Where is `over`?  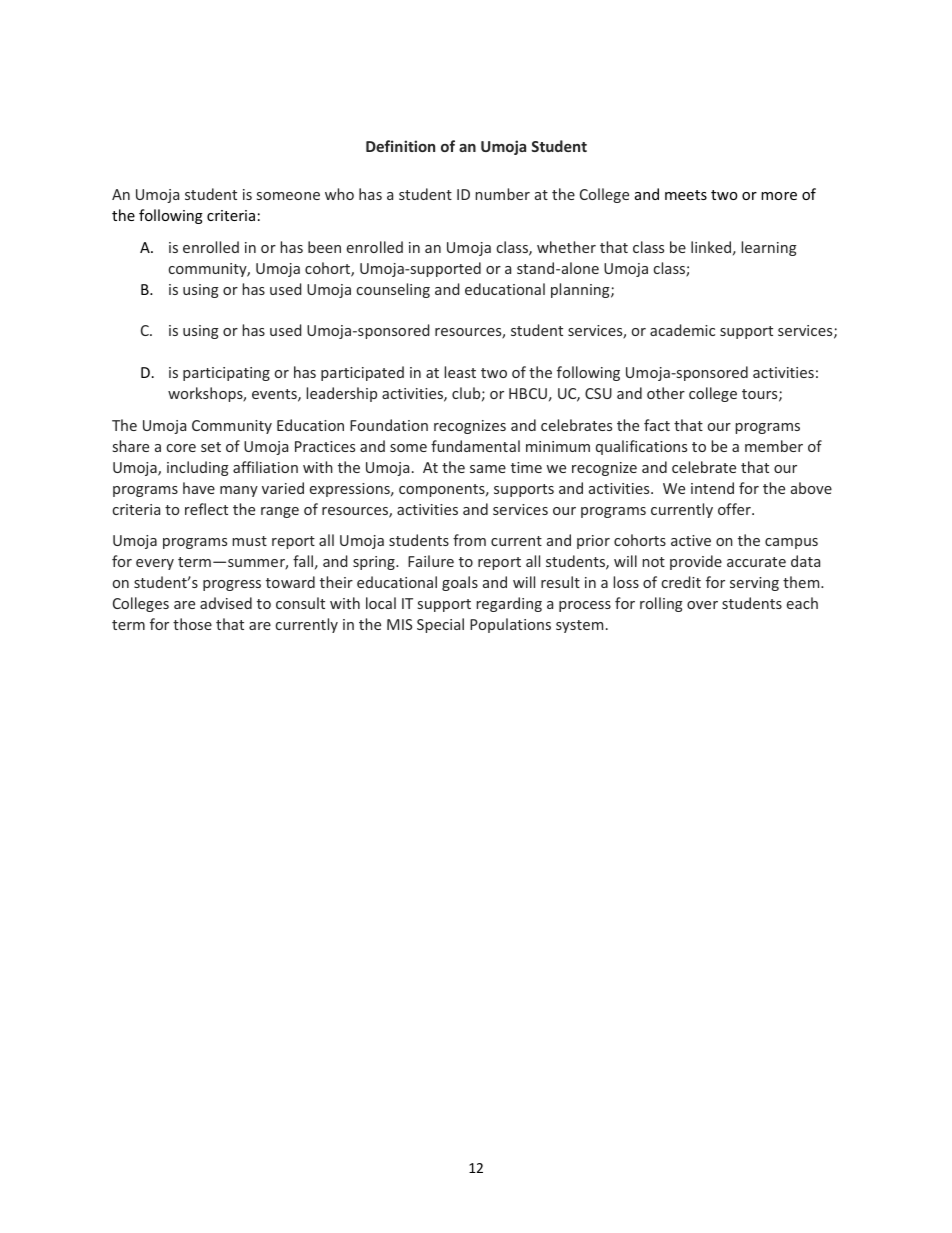 over is located at coordinates (702, 605).
